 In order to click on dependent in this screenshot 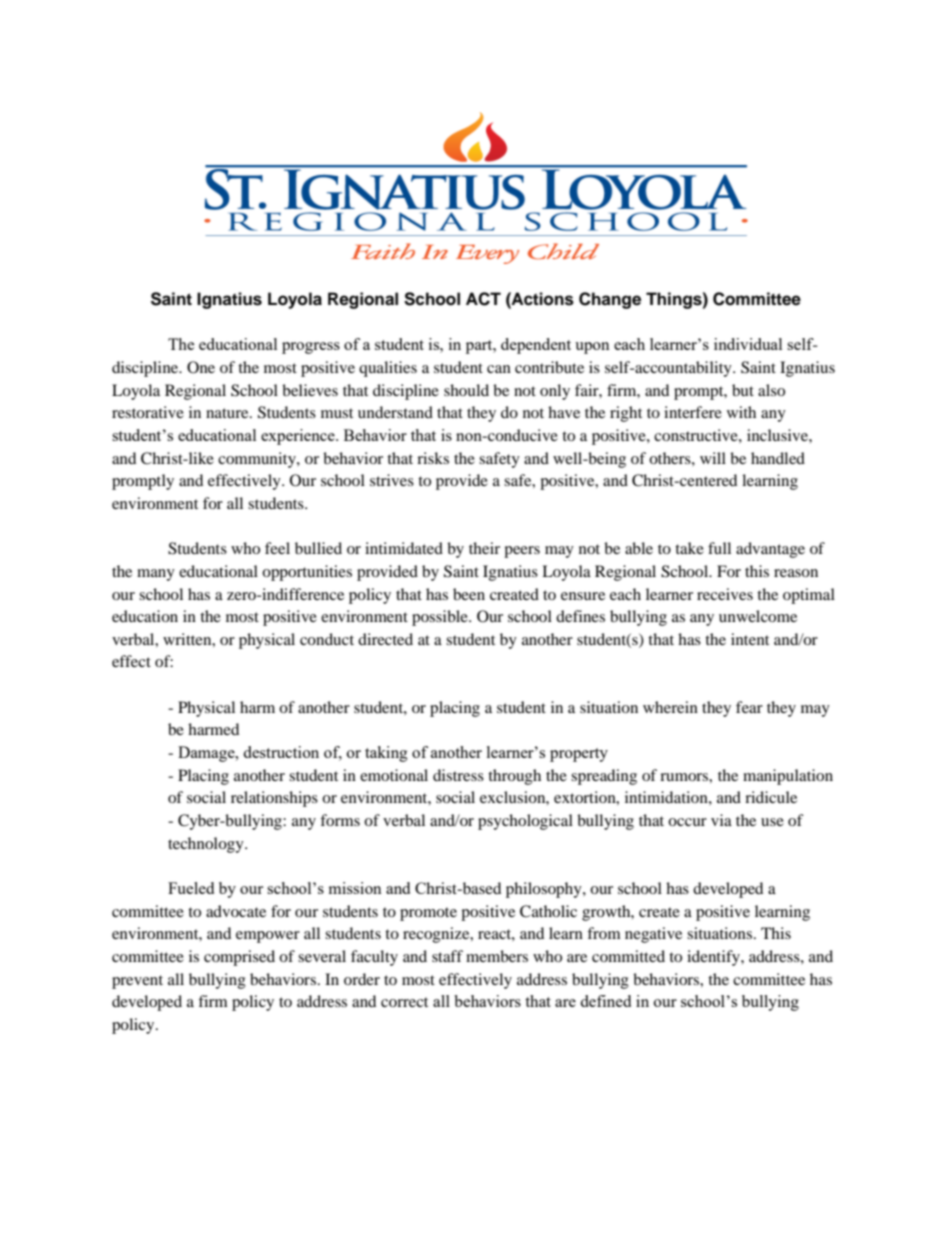, I will do `click(536, 346)`.
